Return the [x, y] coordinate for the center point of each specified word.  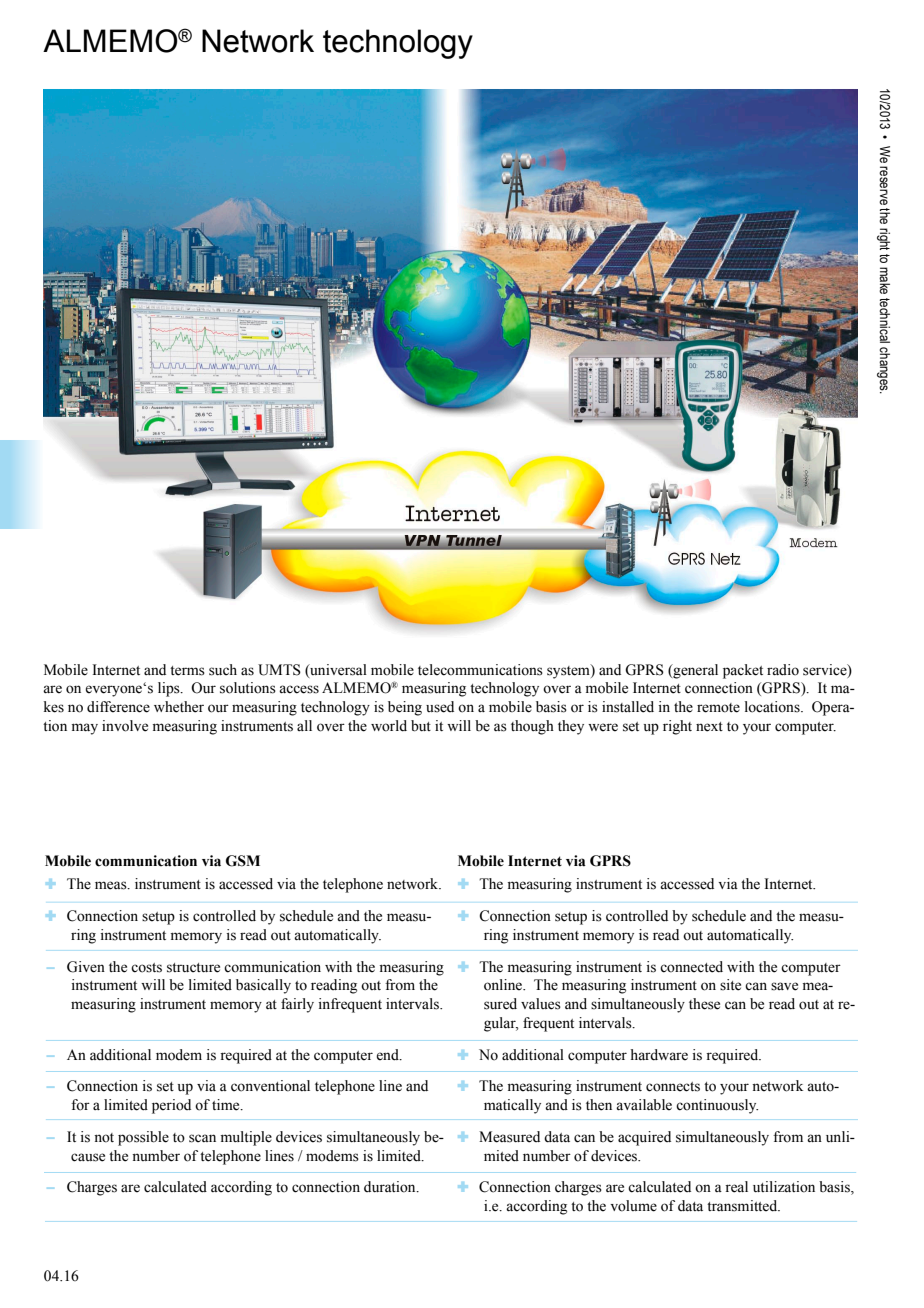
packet [743, 671]
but [421, 726]
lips [170, 689]
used [440, 707]
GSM [243, 861]
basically [263, 986]
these [704, 1004]
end [388, 1055]
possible [143, 1138]
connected [691, 967]
